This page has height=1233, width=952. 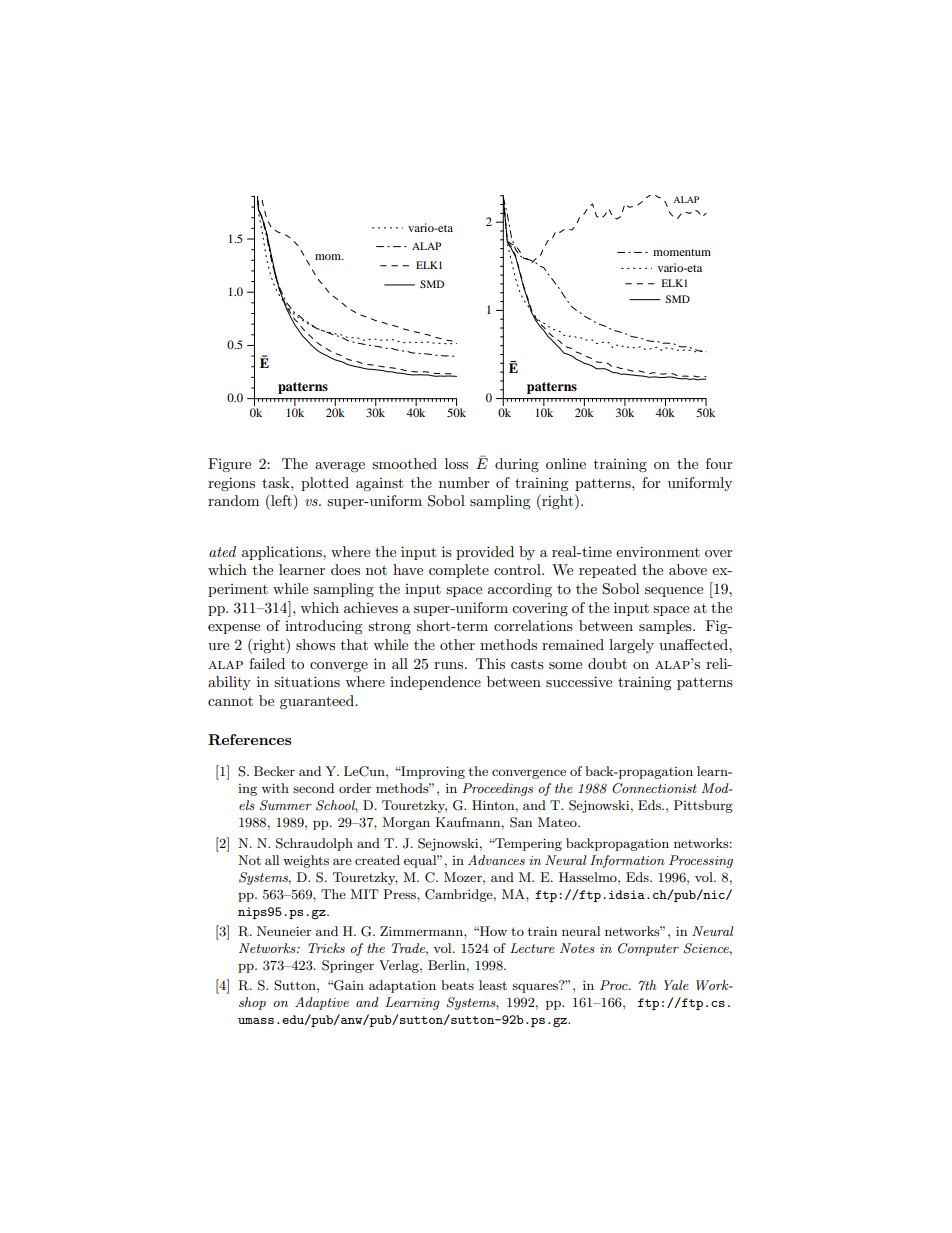 I want to click on Figure, so click(x=229, y=465).
